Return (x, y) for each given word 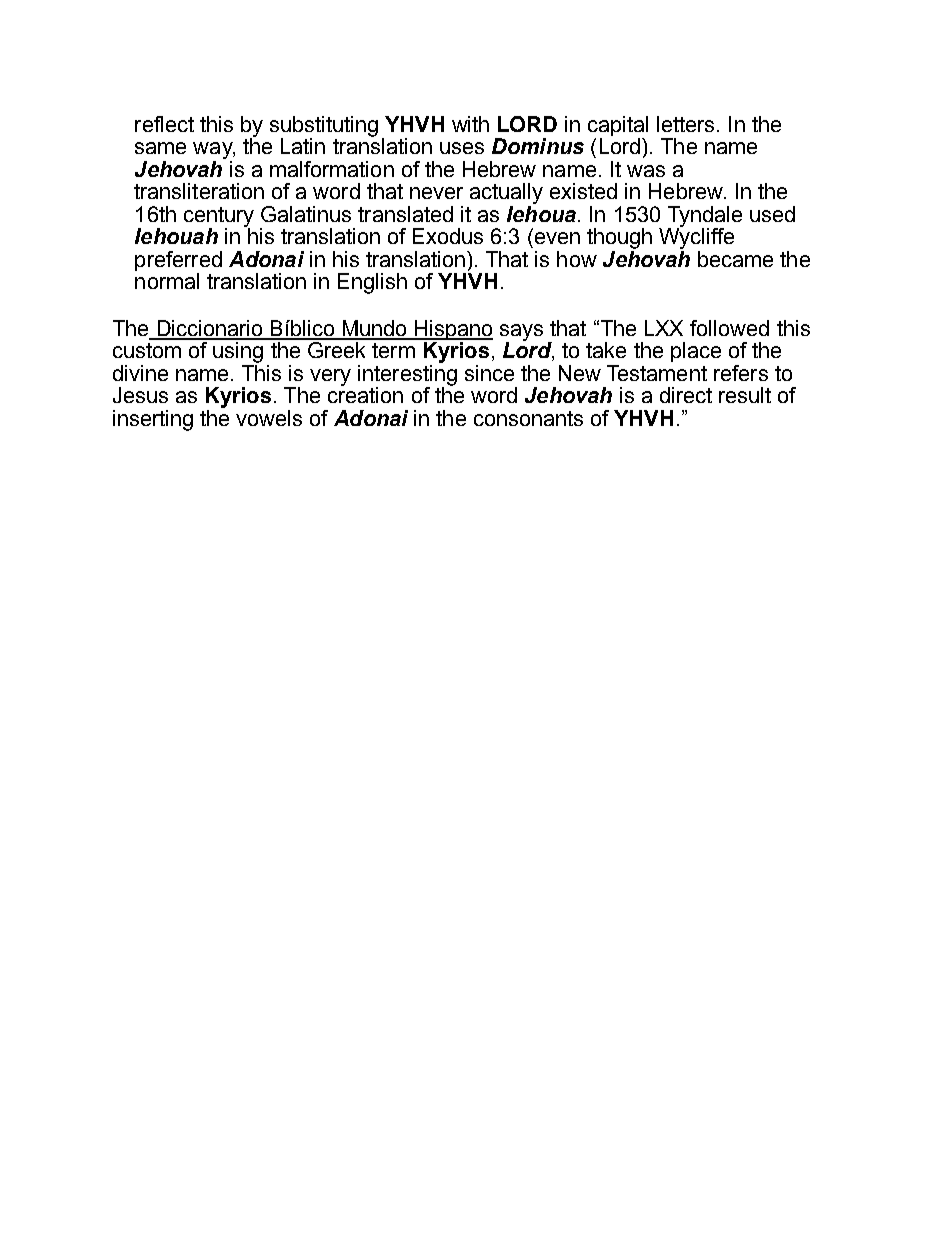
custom (147, 350)
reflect (164, 124)
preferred (178, 262)
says (521, 333)
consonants (528, 418)
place (696, 352)
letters (685, 124)
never (436, 193)
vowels (269, 418)
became (735, 259)
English (372, 283)
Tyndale (705, 217)
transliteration (199, 191)
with (470, 124)
